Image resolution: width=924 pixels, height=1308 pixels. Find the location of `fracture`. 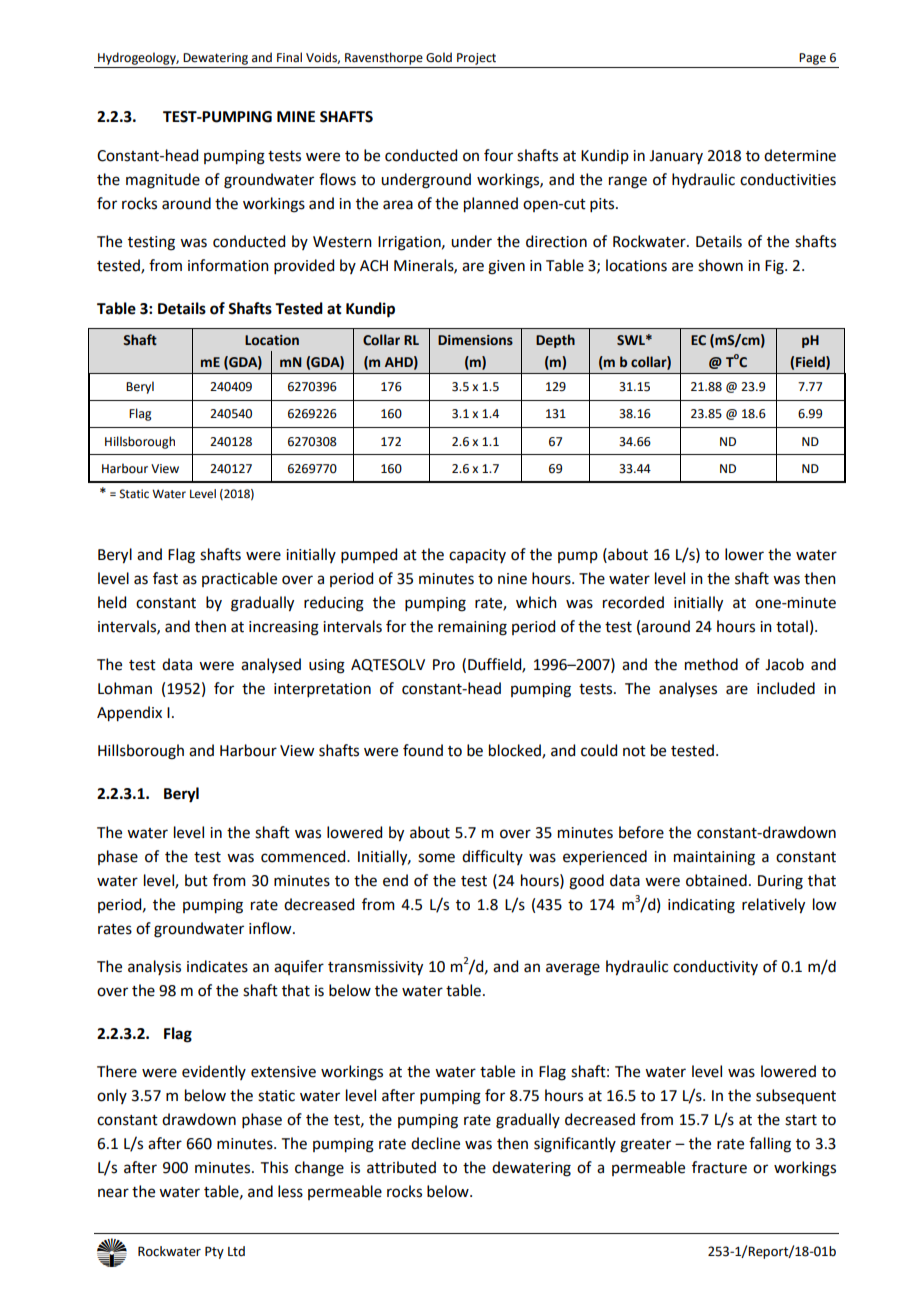

fracture is located at coordinates (719, 1167).
